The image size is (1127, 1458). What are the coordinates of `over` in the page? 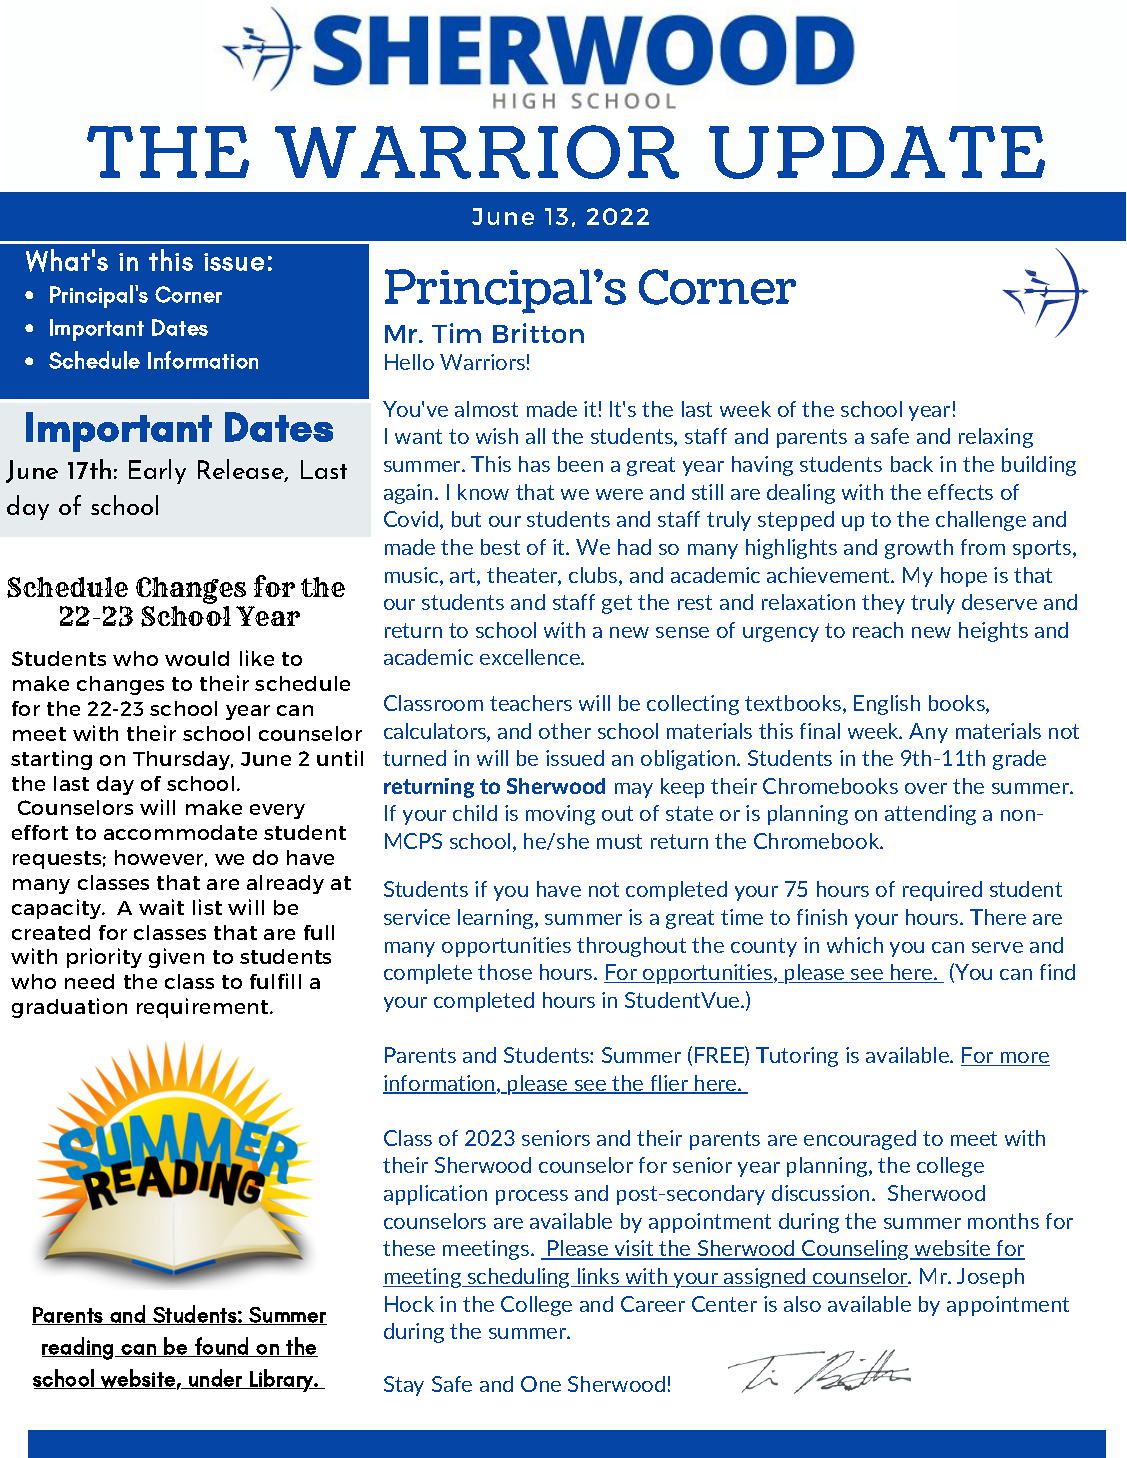 It's located at (926, 788).
